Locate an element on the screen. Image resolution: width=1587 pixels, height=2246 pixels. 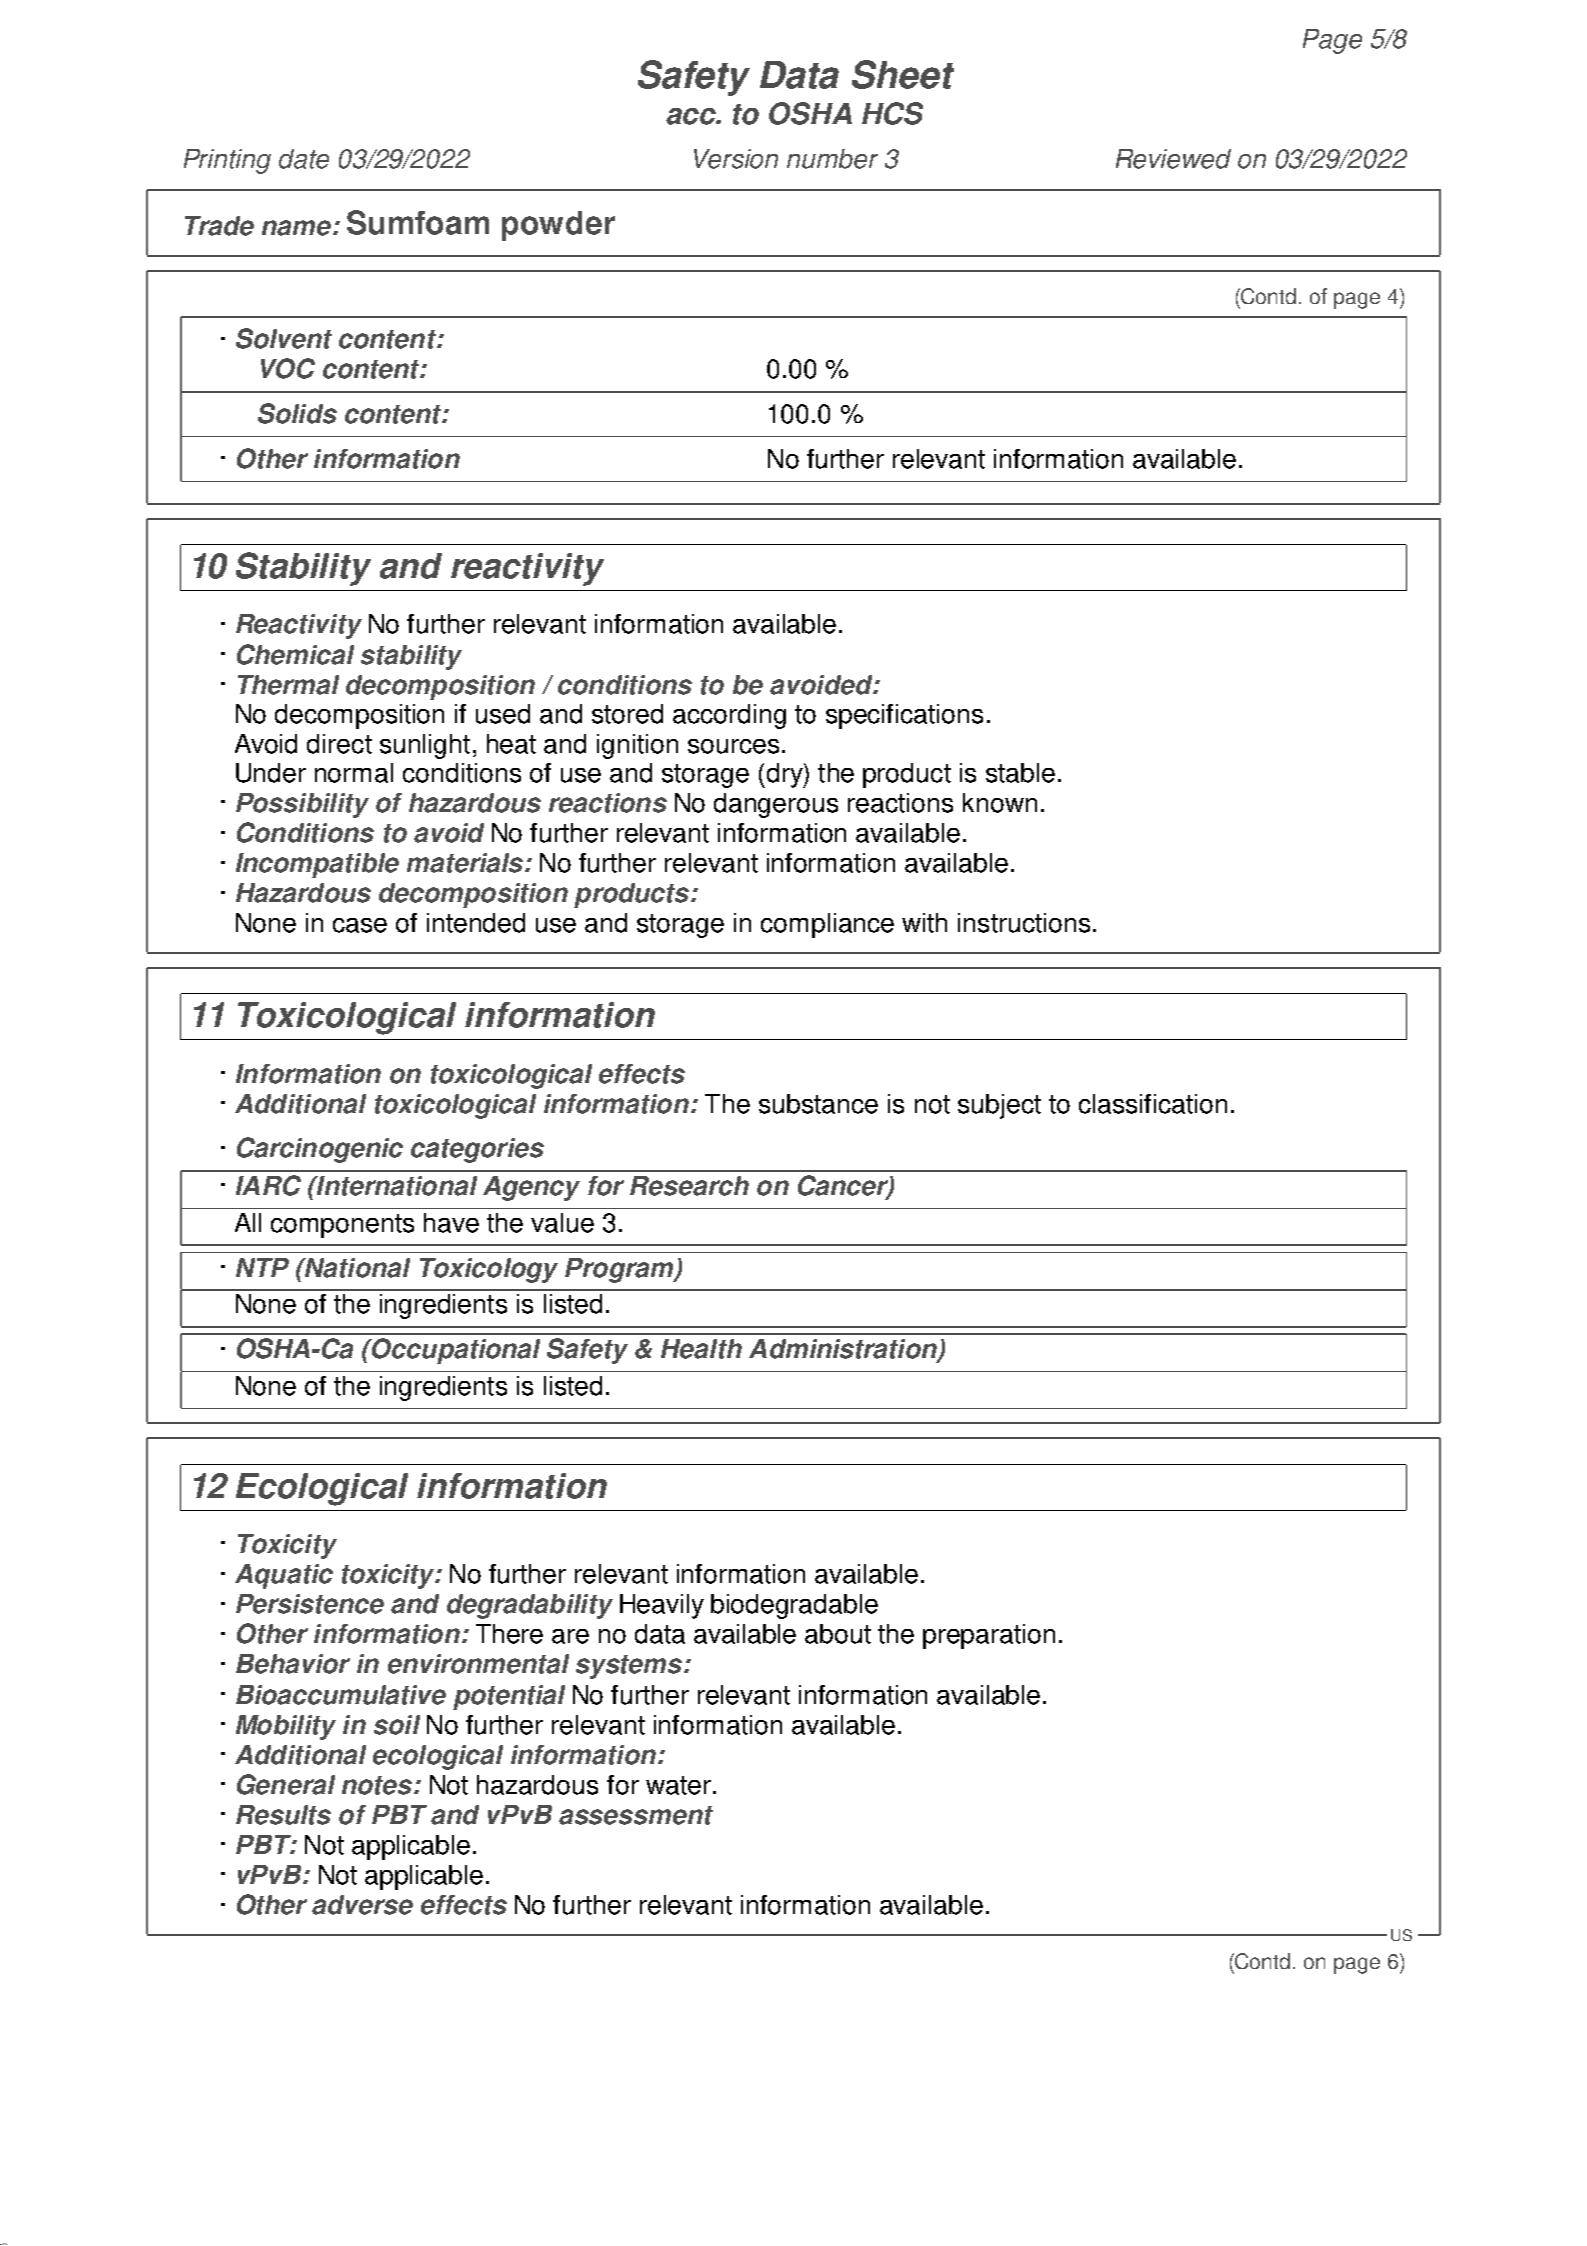
case is located at coordinates (360, 925).
